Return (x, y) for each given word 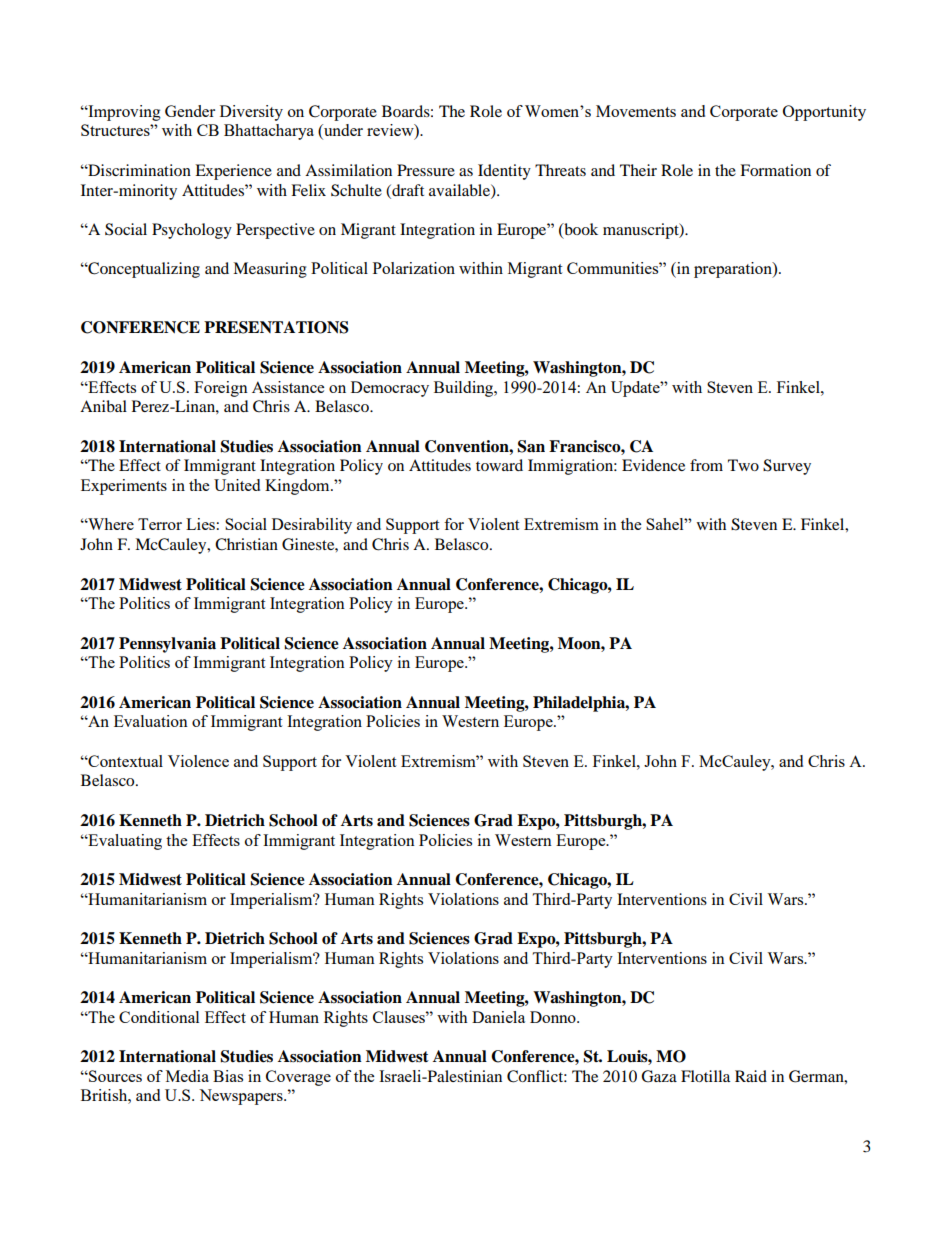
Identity (504, 172)
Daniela (498, 1017)
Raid (751, 1076)
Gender (190, 111)
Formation (775, 170)
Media (187, 1076)
